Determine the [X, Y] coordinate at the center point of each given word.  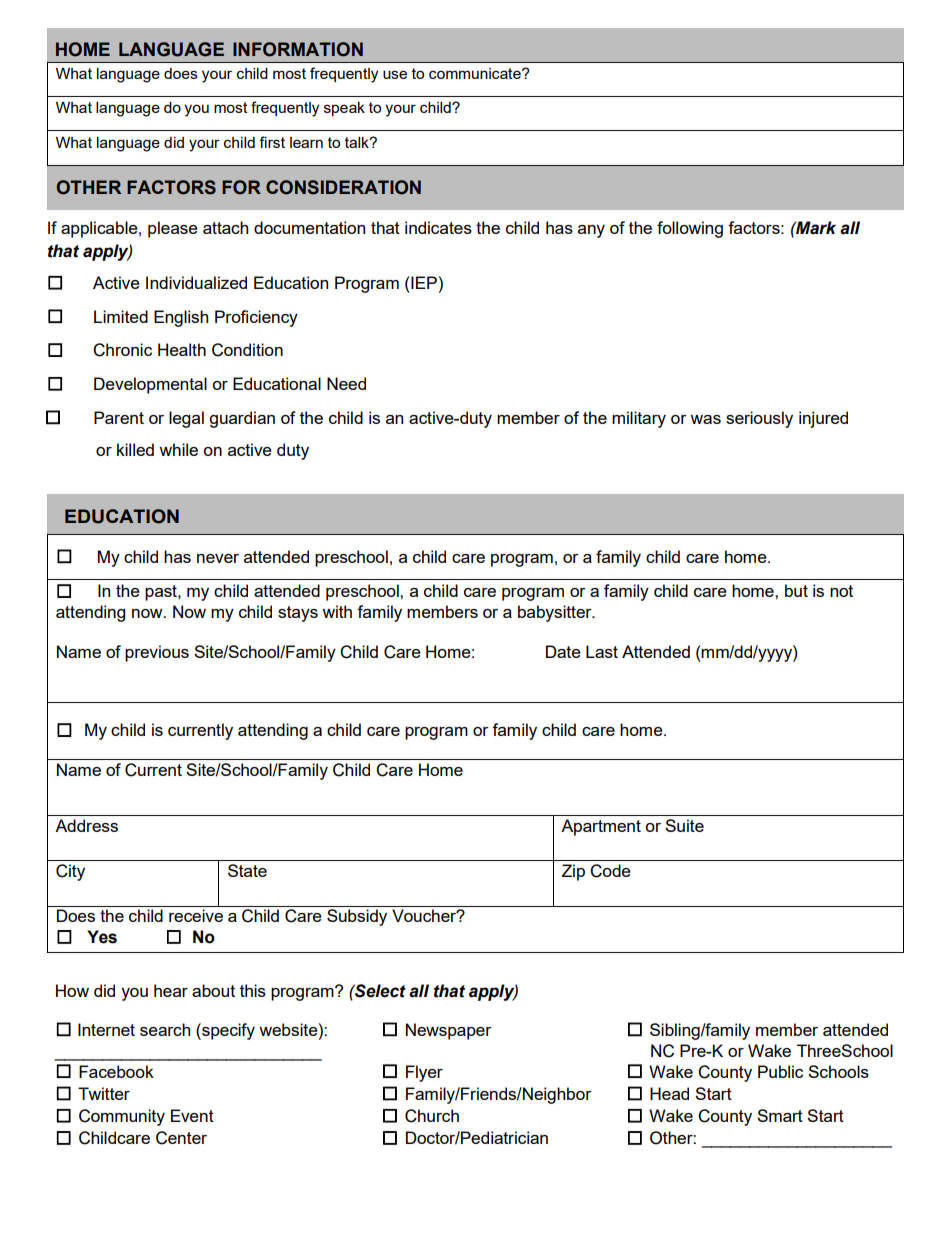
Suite [684, 825]
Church [432, 1116]
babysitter [556, 613]
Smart [780, 1115]
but [796, 590]
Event [192, 1115]
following [690, 229]
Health [182, 349]
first [272, 142]
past [162, 593]
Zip [573, 872]
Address [86, 825]
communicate [476, 73]
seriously [759, 419]
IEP [423, 282]
